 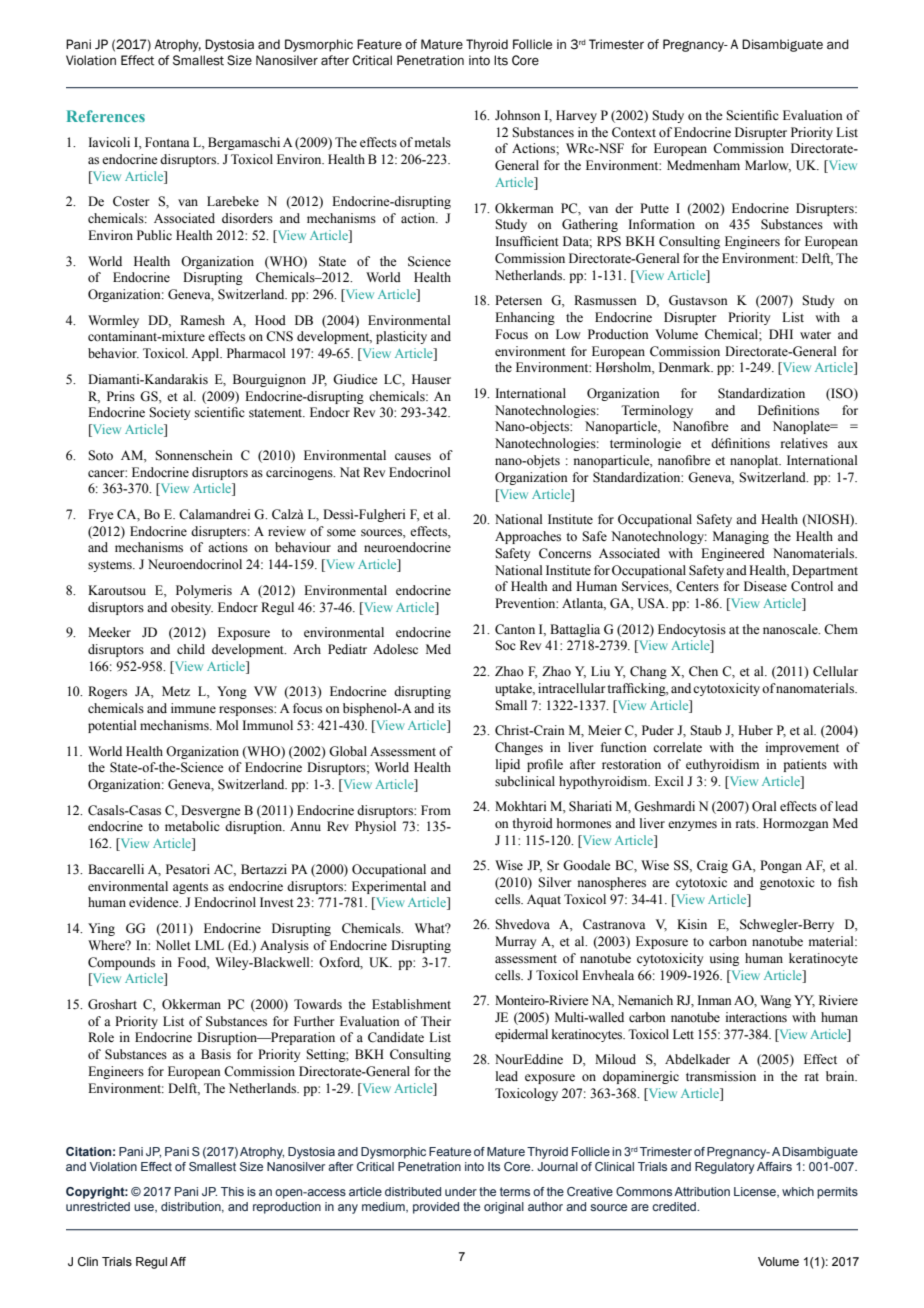 I want to click on Fontana, so click(x=167, y=142).
